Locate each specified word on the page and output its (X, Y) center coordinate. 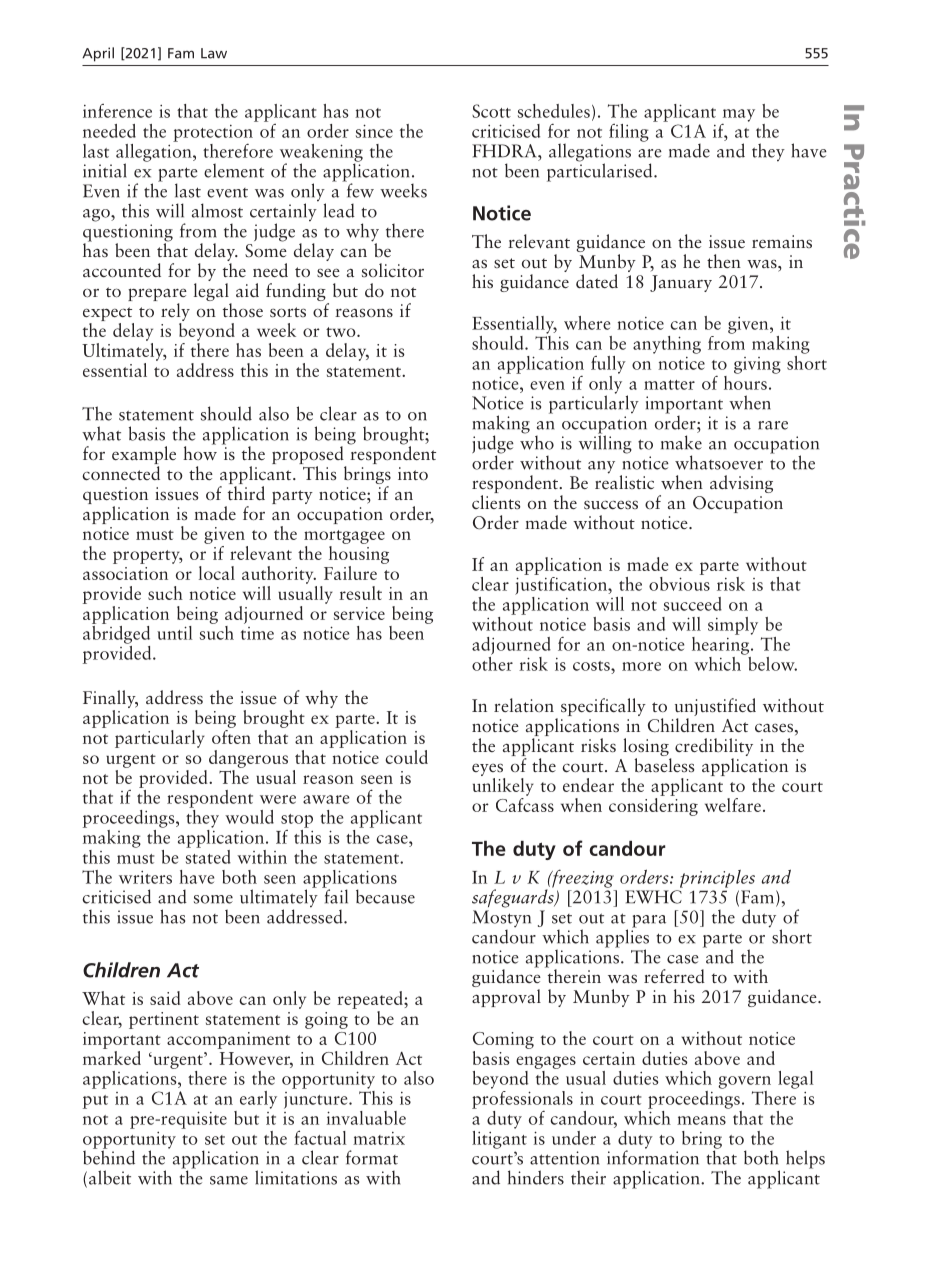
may (739, 115)
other (492, 662)
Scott (491, 111)
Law (214, 53)
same (229, 1180)
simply (733, 626)
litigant (499, 1138)
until (174, 633)
